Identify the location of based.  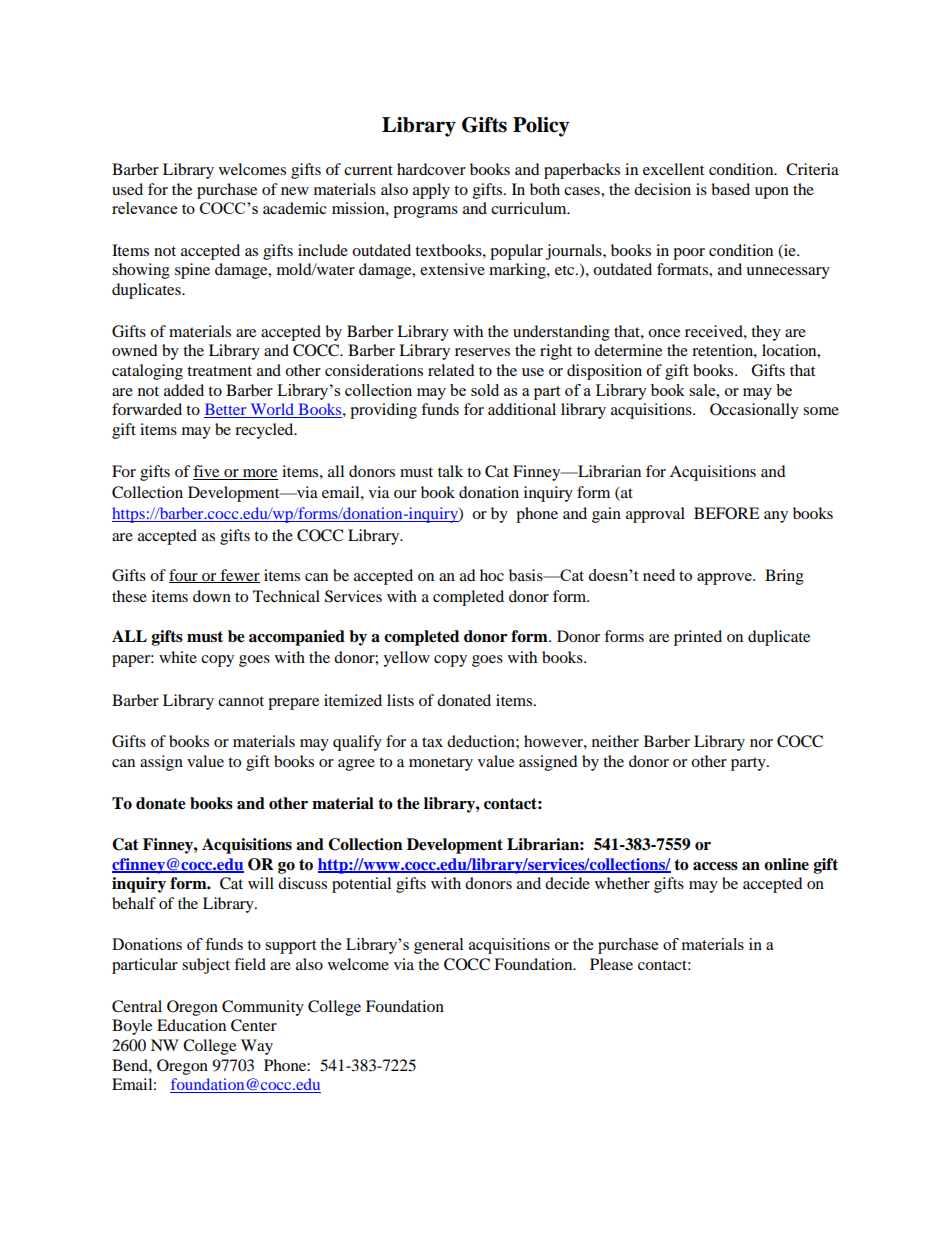
(730, 189).
